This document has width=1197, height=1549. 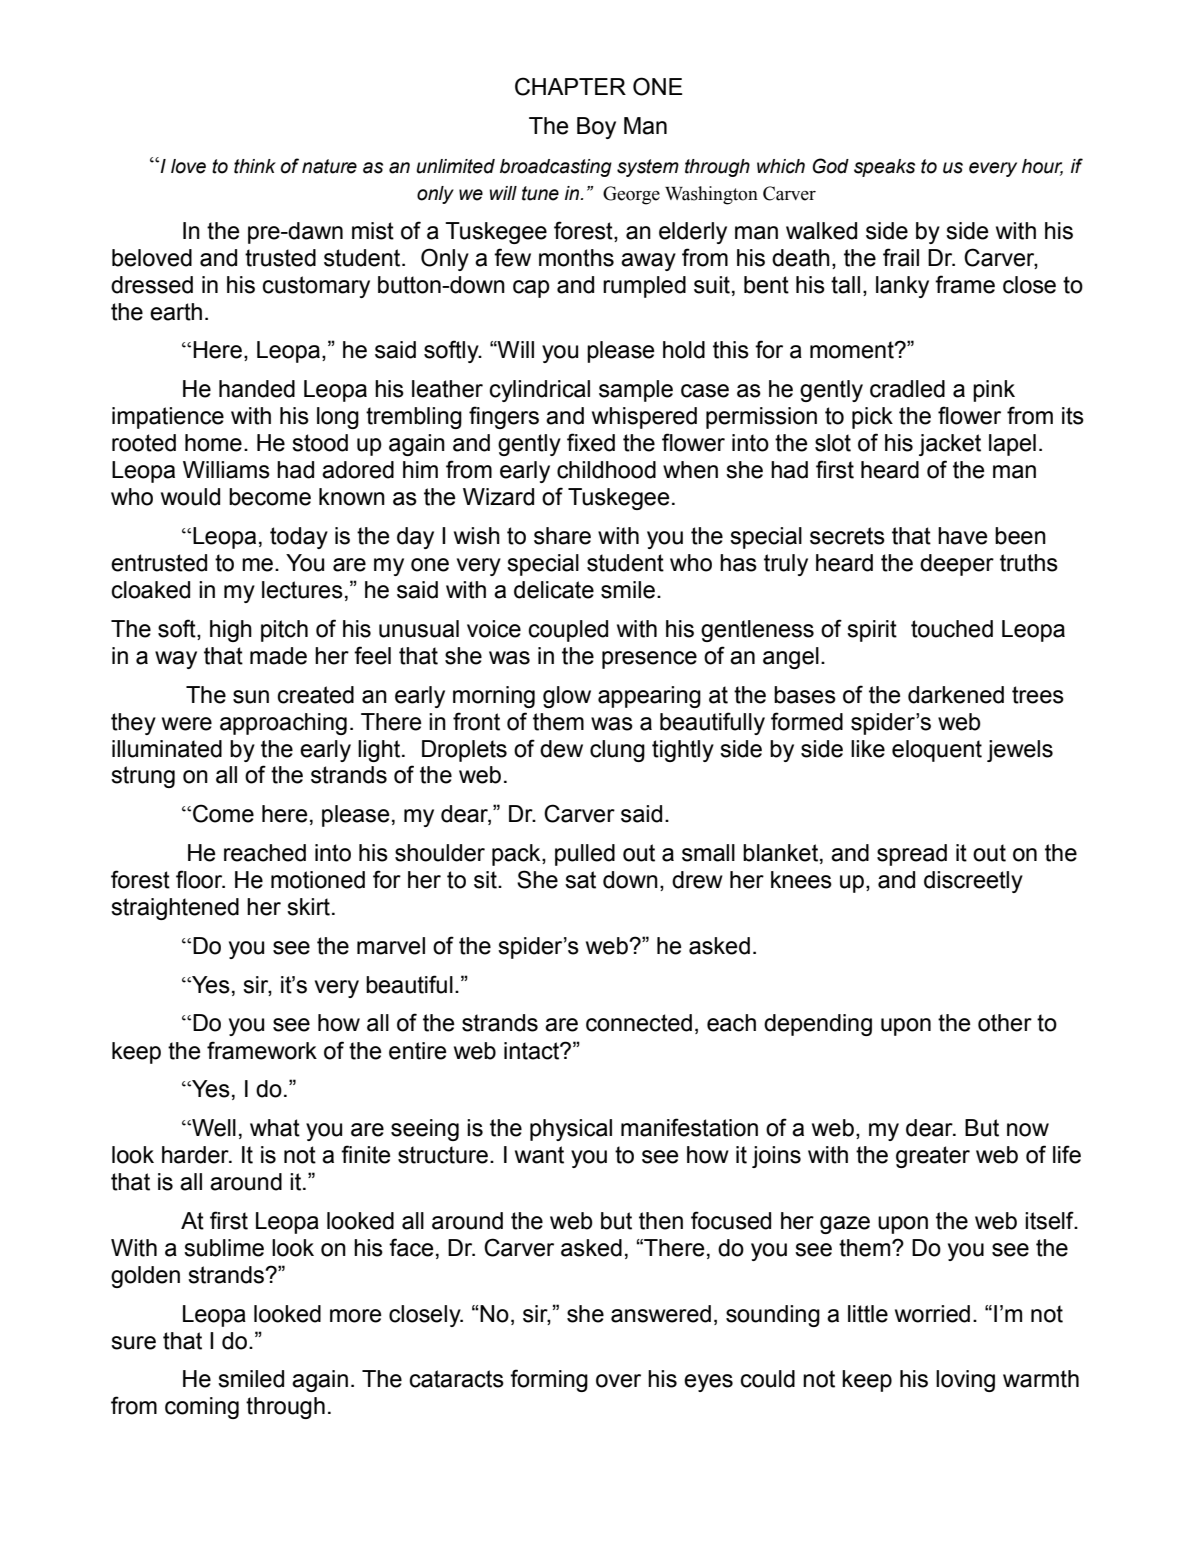 I want to click on Boy, so click(x=596, y=128).
